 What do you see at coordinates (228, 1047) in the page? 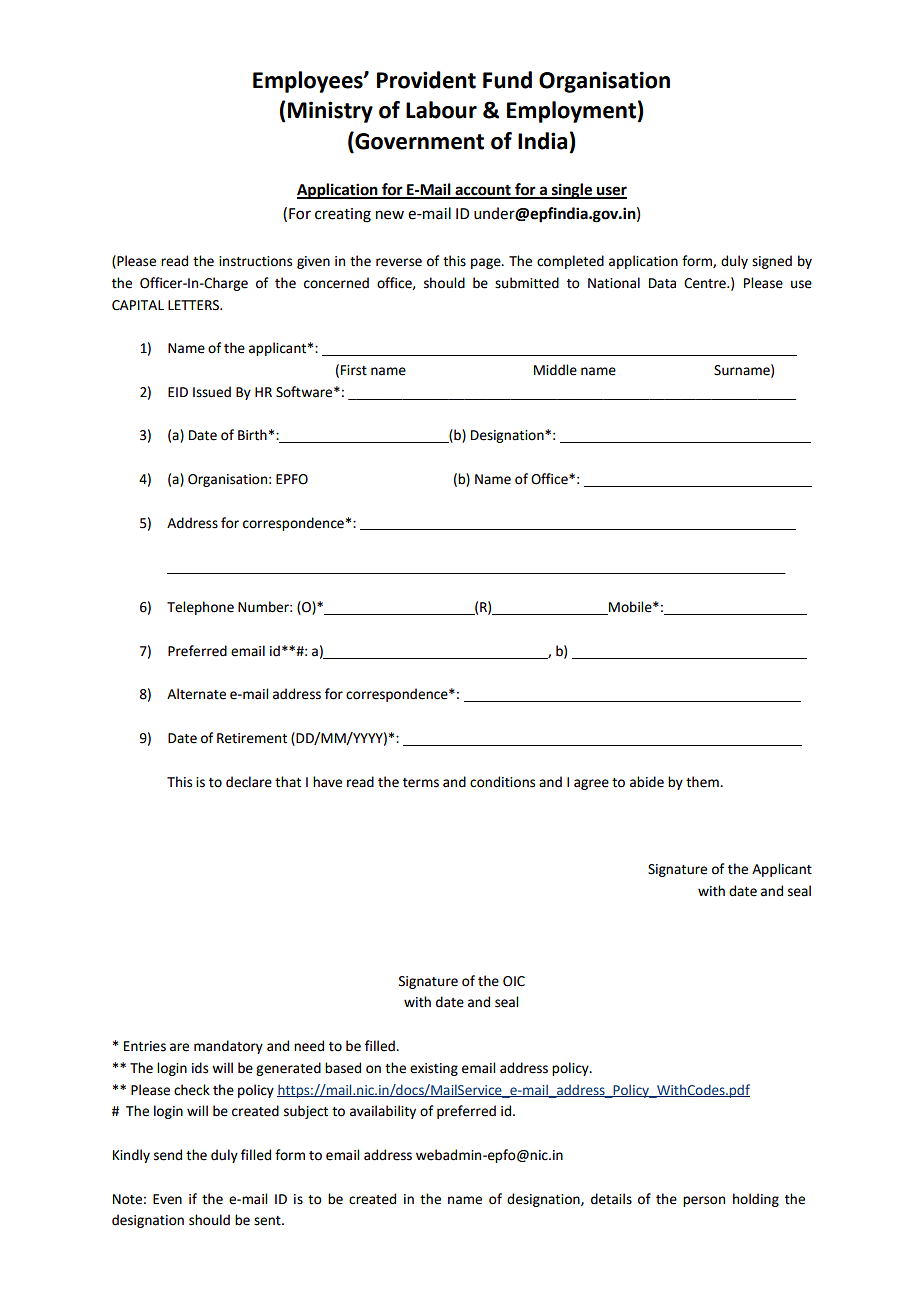
I see `mandatory` at bounding box center [228, 1047].
